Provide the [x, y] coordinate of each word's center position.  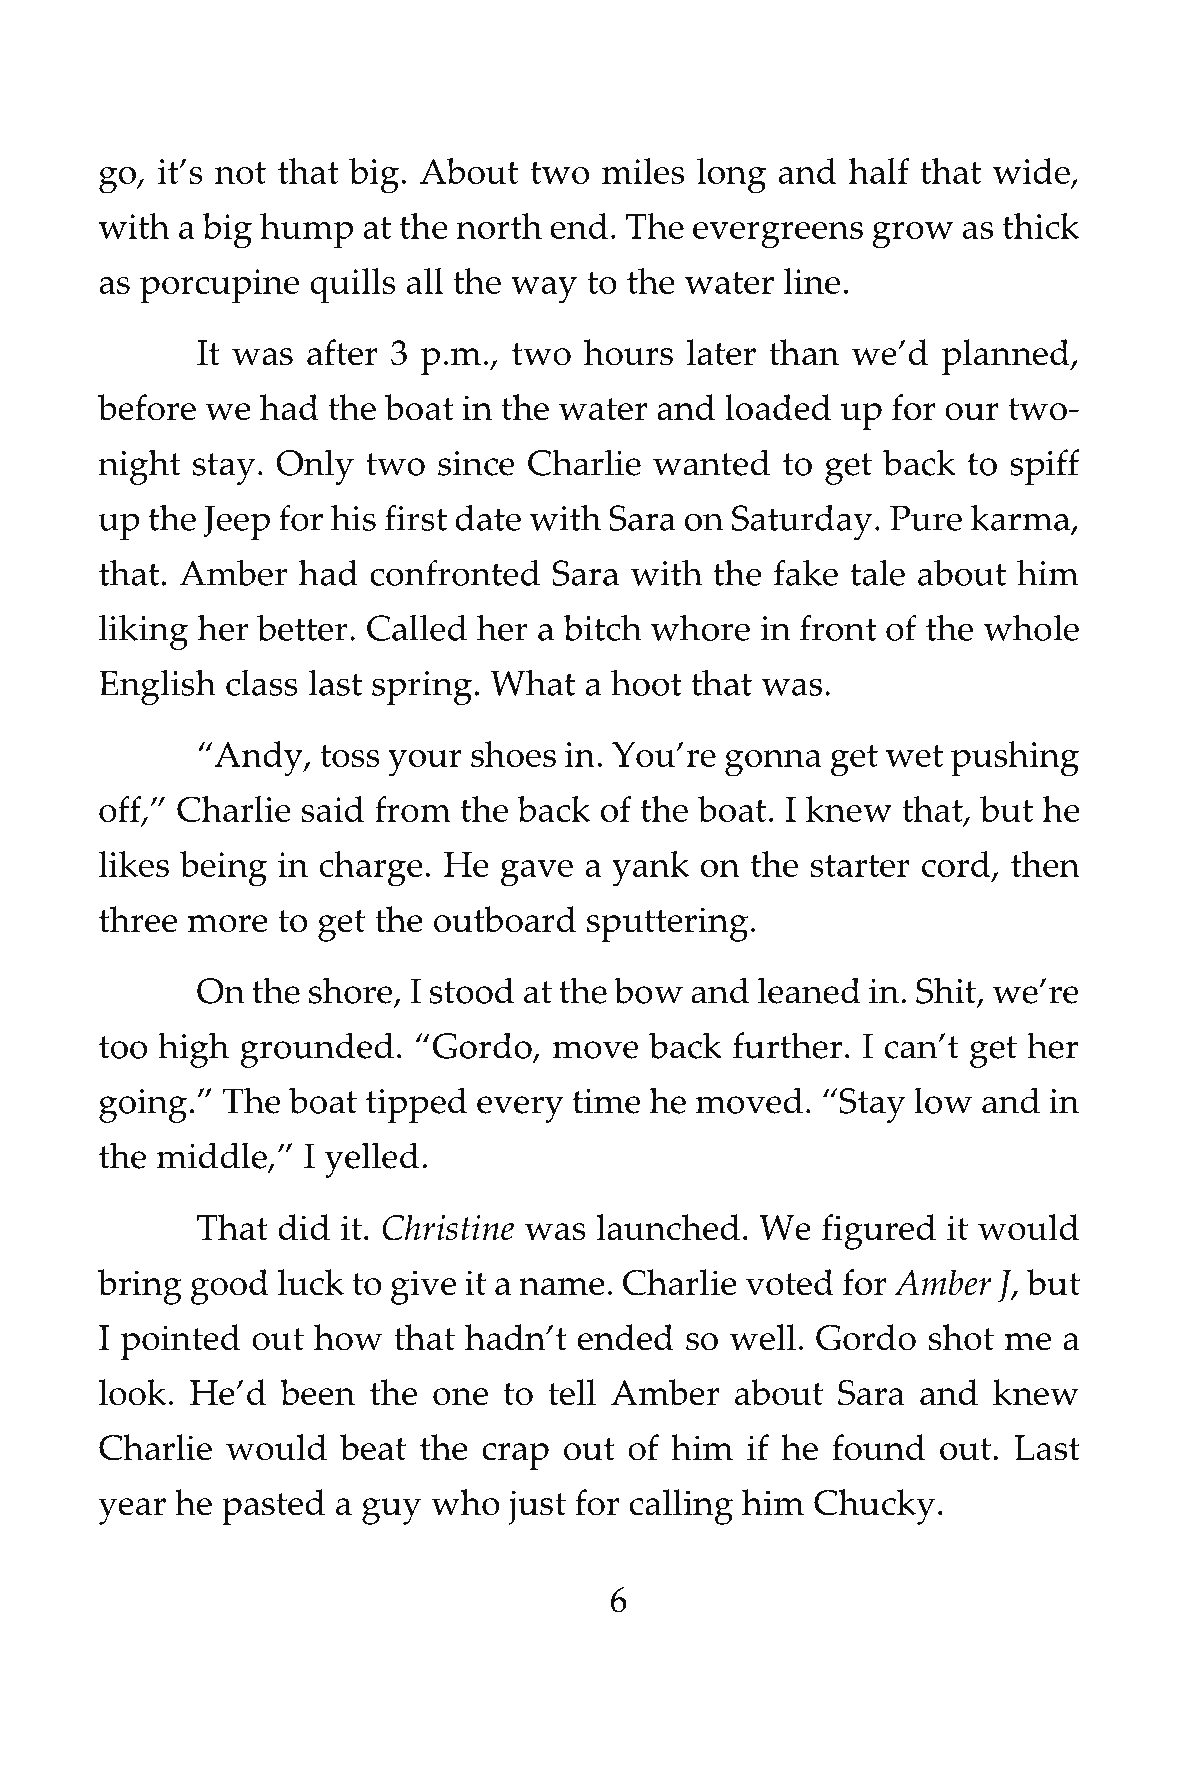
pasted [273, 1507]
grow [913, 235]
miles [643, 171]
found [878, 1447]
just [537, 1507]
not [240, 173]
